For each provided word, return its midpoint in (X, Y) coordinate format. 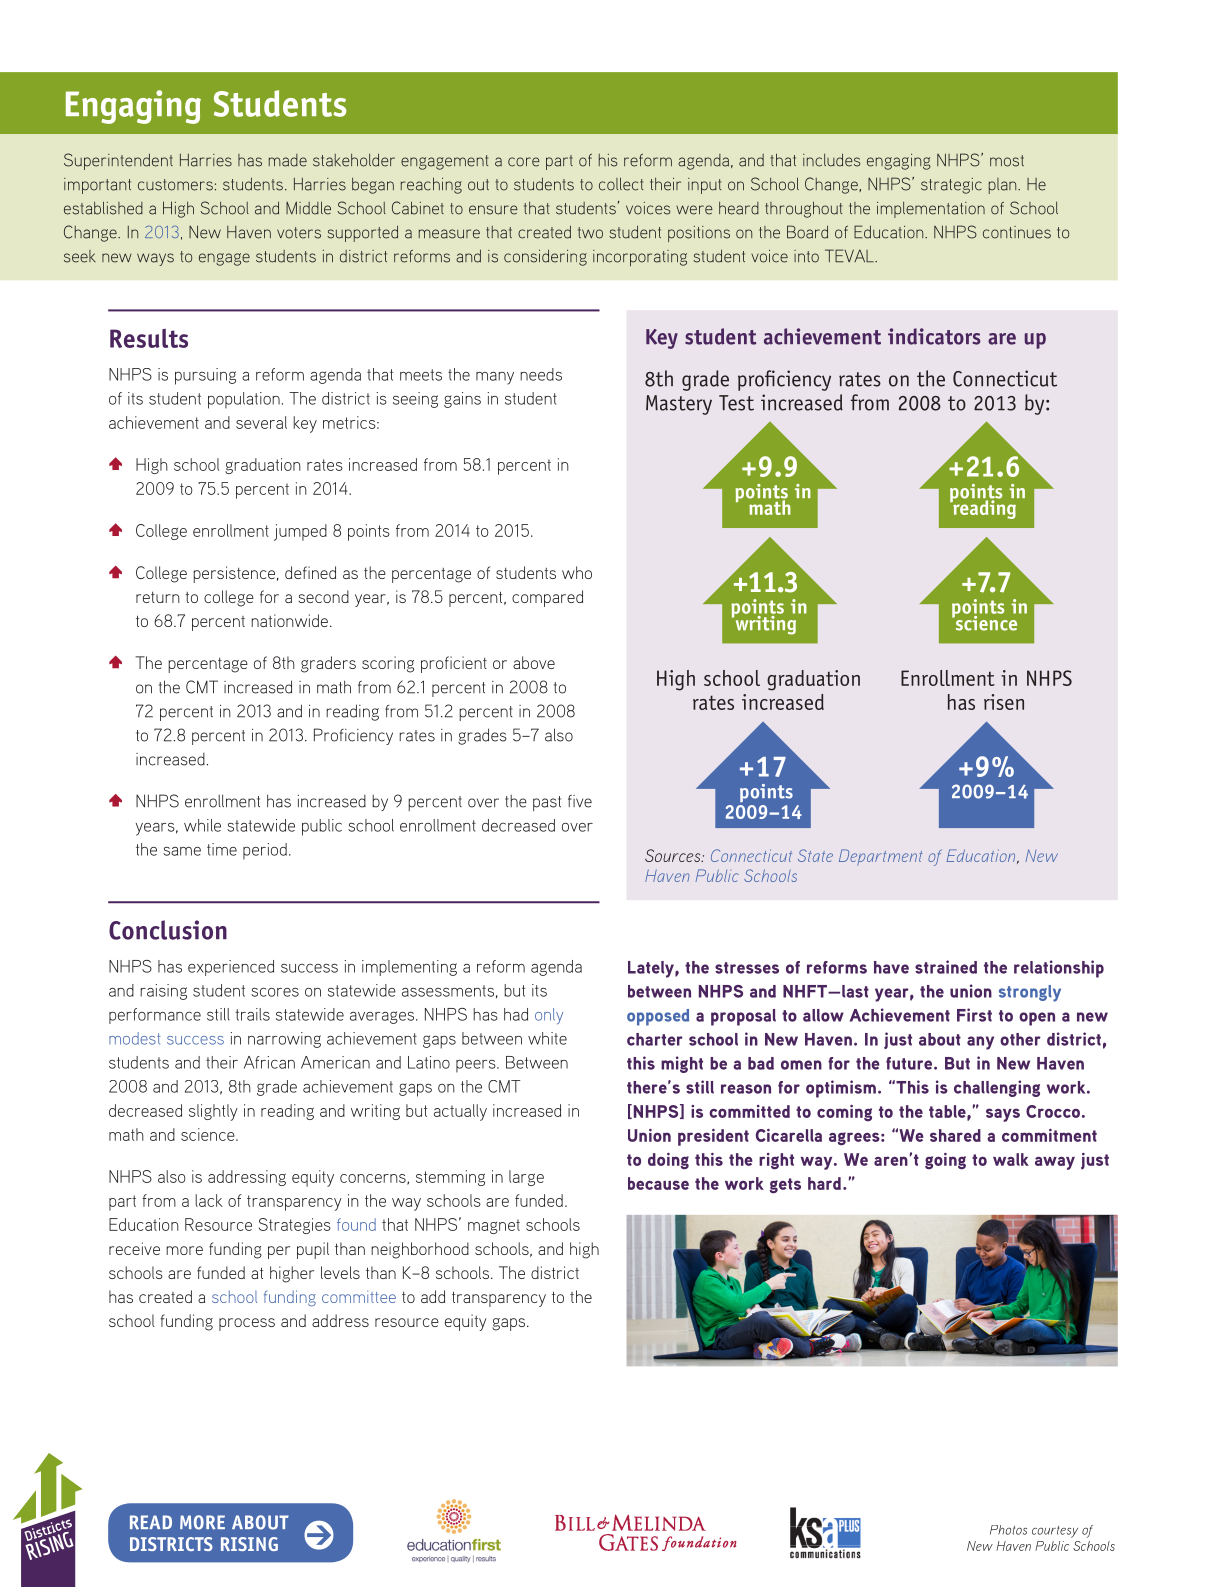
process (247, 1324)
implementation (931, 210)
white (547, 1038)
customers (175, 185)
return (158, 597)
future (910, 1063)
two (590, 233)
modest (134, 1038)
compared (547, 598)
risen (1004, 702)
